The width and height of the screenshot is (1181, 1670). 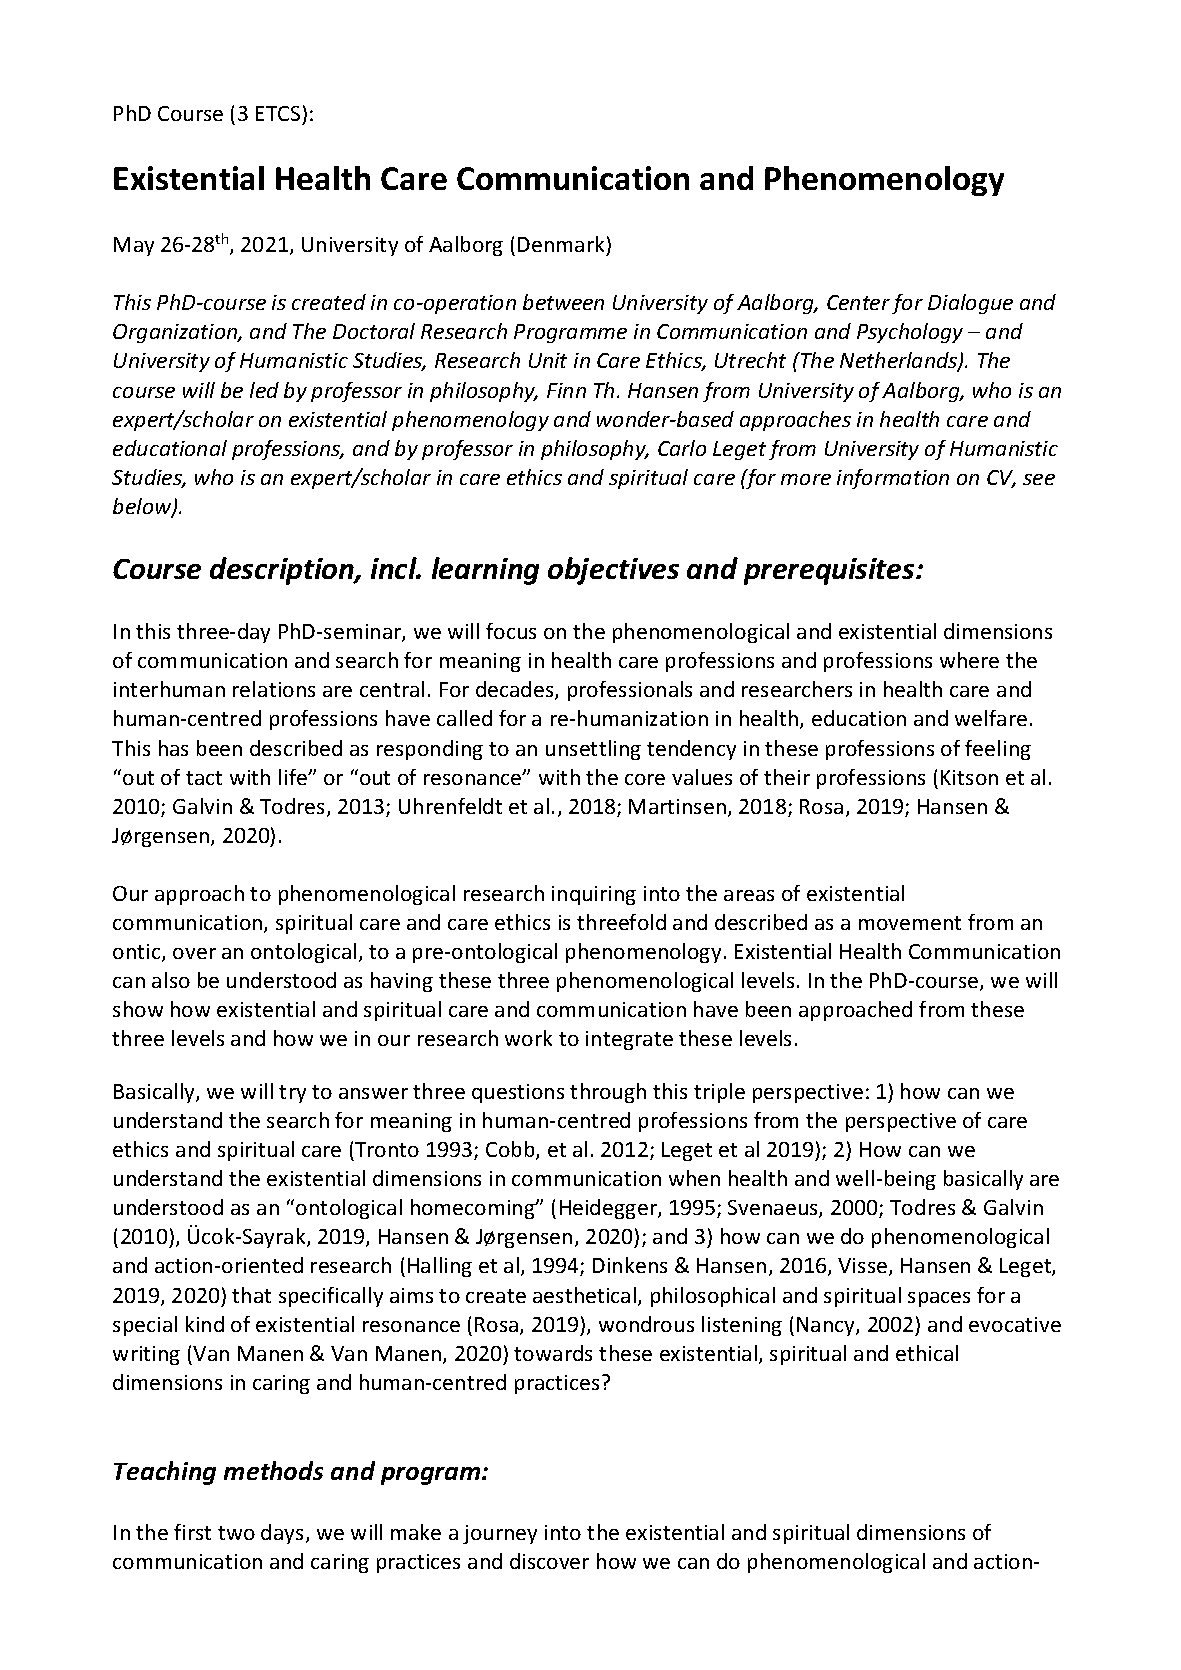 What do you see at coordinates (645, 779) in the screenshot?
I see `core` at bounding box center [645, 779].
